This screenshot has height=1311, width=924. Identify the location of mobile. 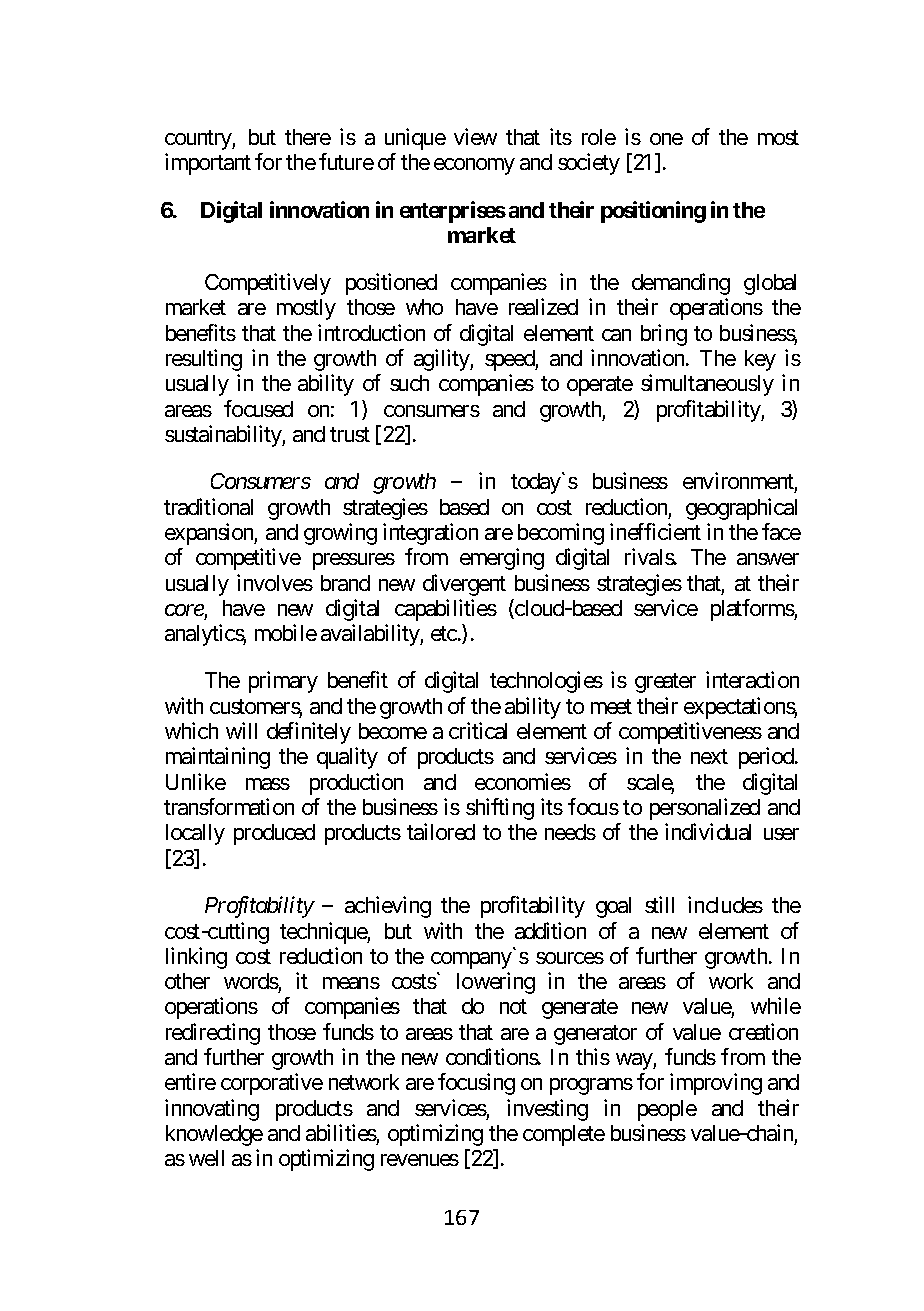
(286, 632).
